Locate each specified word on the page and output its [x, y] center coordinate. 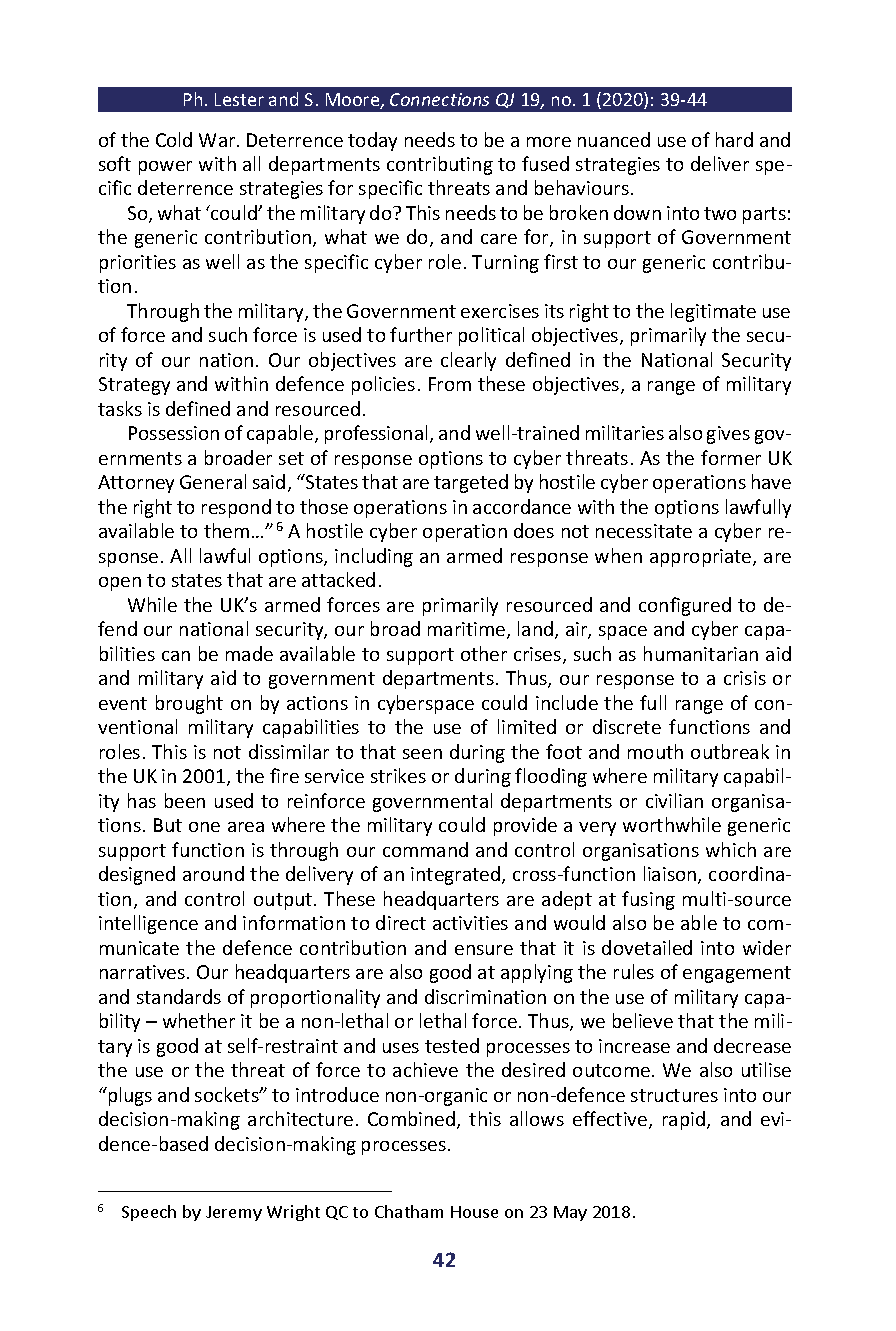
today [372, 141]
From [450, 384]
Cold [174, 139]
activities [470, 923]
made [249, 653]
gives [728, 435]
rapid [685, 1120]
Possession [174, 433]
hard [734, 139]
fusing [648, 900]
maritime [468, 630]
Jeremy [234, 1213]
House [474, 1212]
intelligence [148, 924]
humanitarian [701, 653]
